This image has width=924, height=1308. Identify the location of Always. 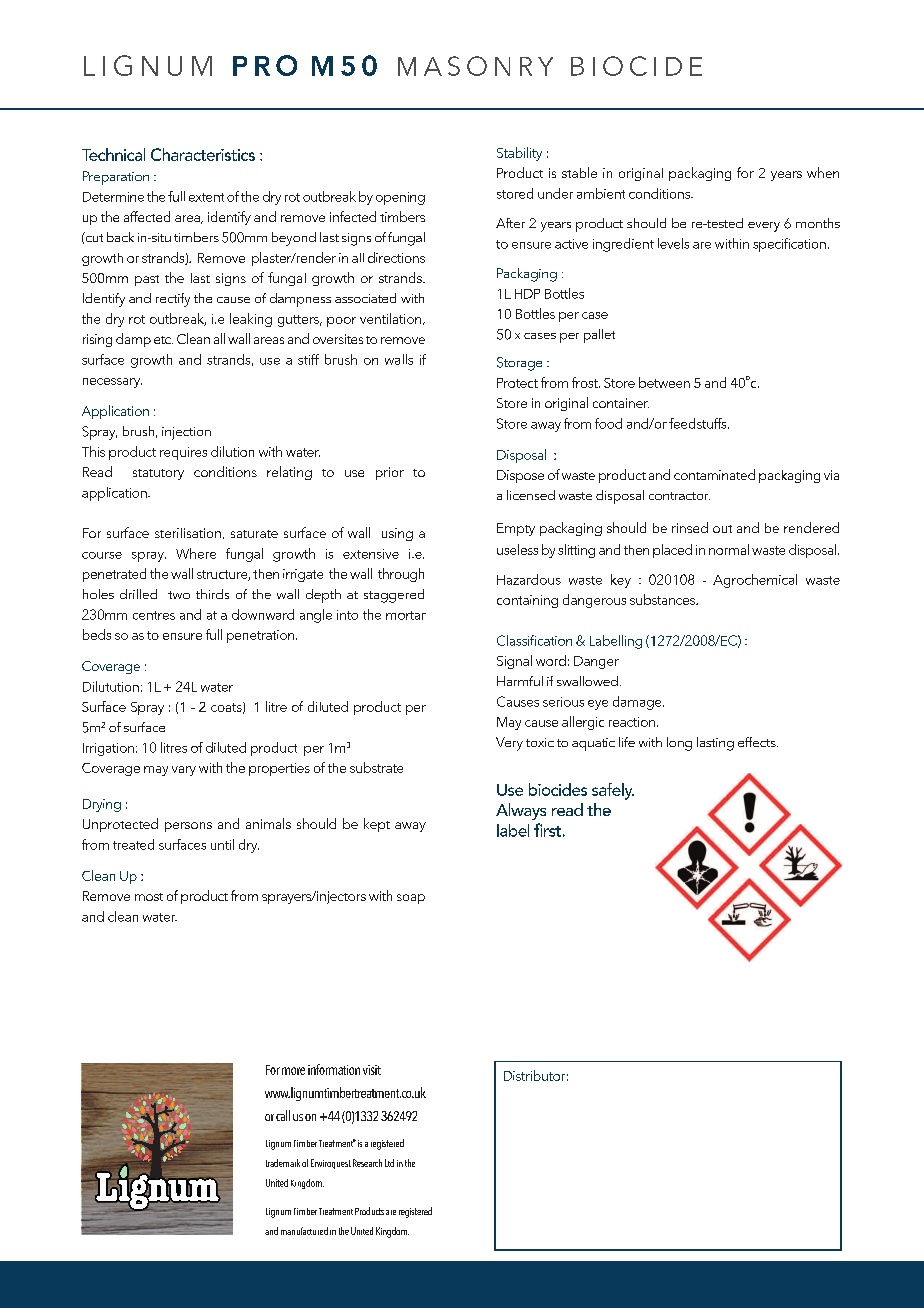
(521, 811).
